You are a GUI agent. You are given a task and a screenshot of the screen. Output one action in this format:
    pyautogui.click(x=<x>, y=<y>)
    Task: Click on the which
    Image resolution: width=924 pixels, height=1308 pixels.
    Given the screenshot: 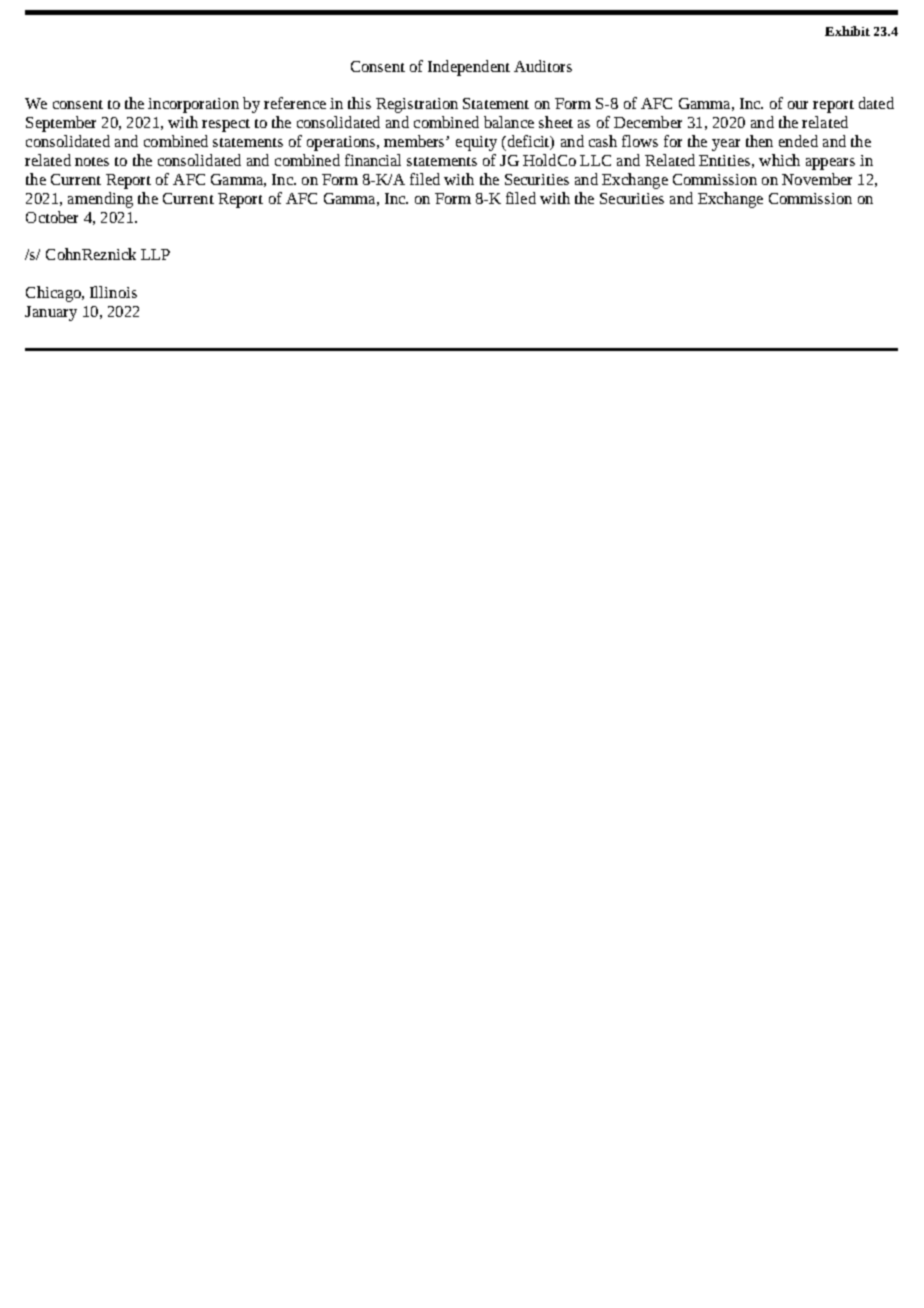 What is the action you would take?
    pyautogui.click(x=779, y=160)
